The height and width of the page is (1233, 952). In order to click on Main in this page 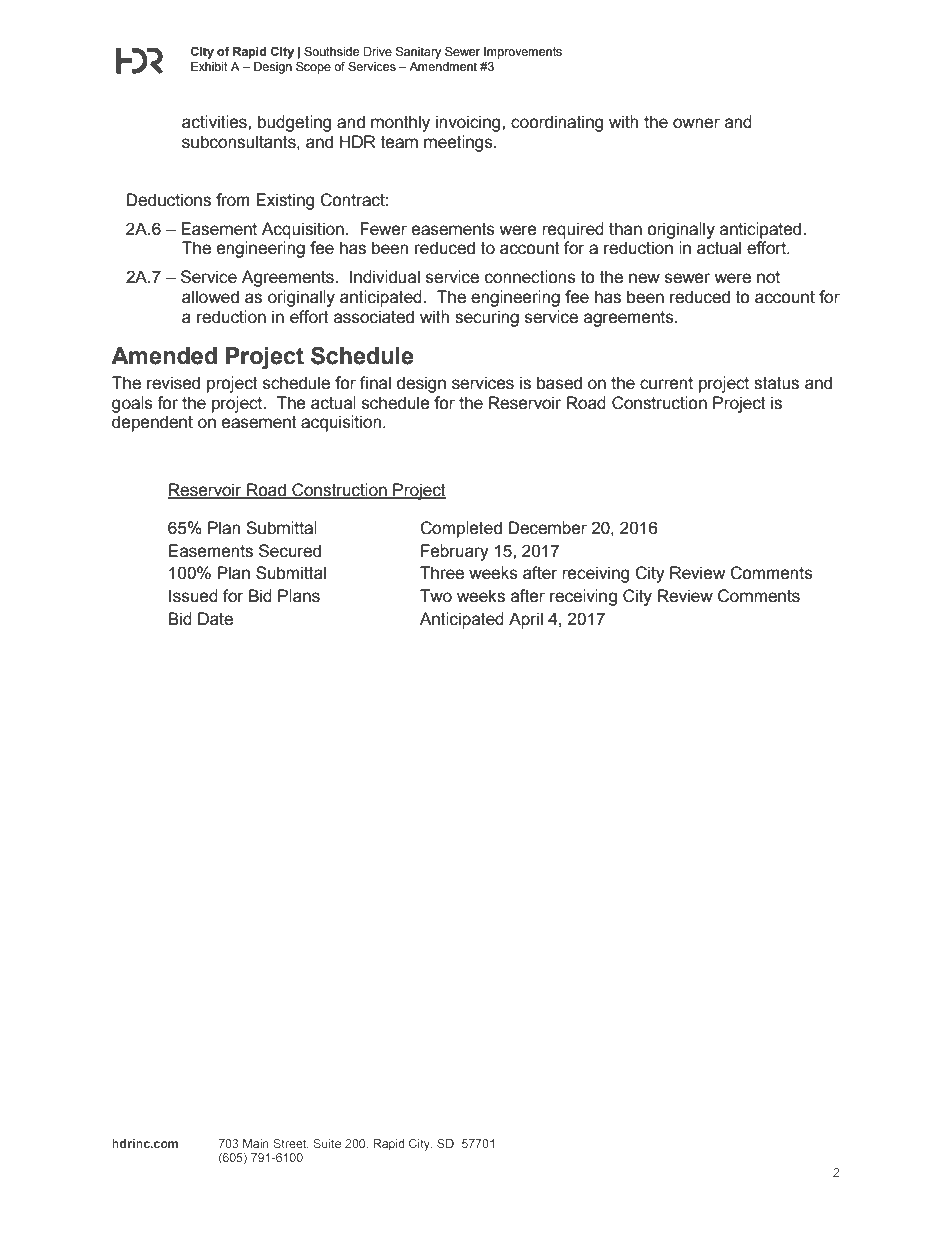, I will do `click(256, 1143)`.
